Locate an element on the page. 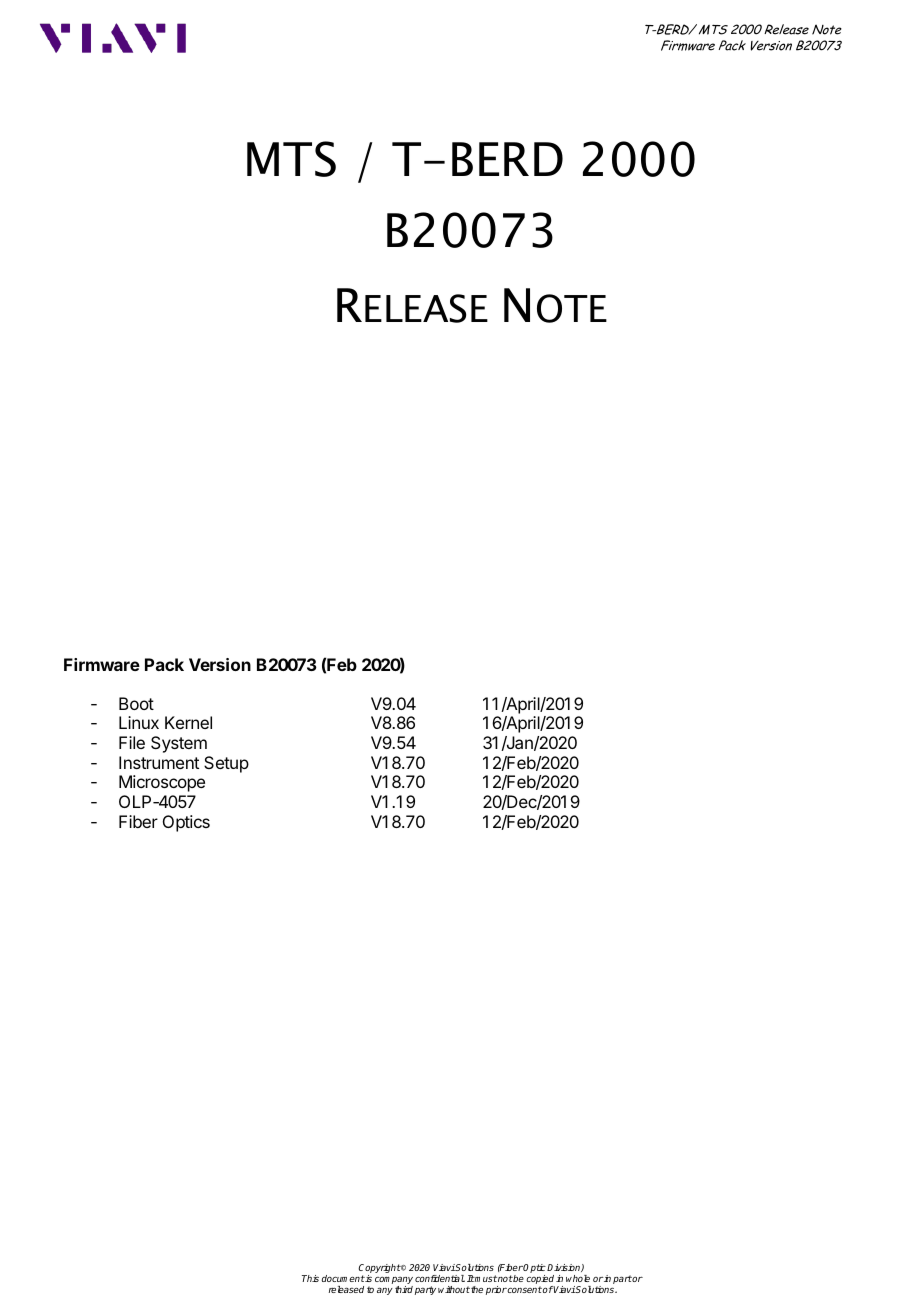 This page has height=1308, width=924. whole is located at coordinates (578, 1278).
